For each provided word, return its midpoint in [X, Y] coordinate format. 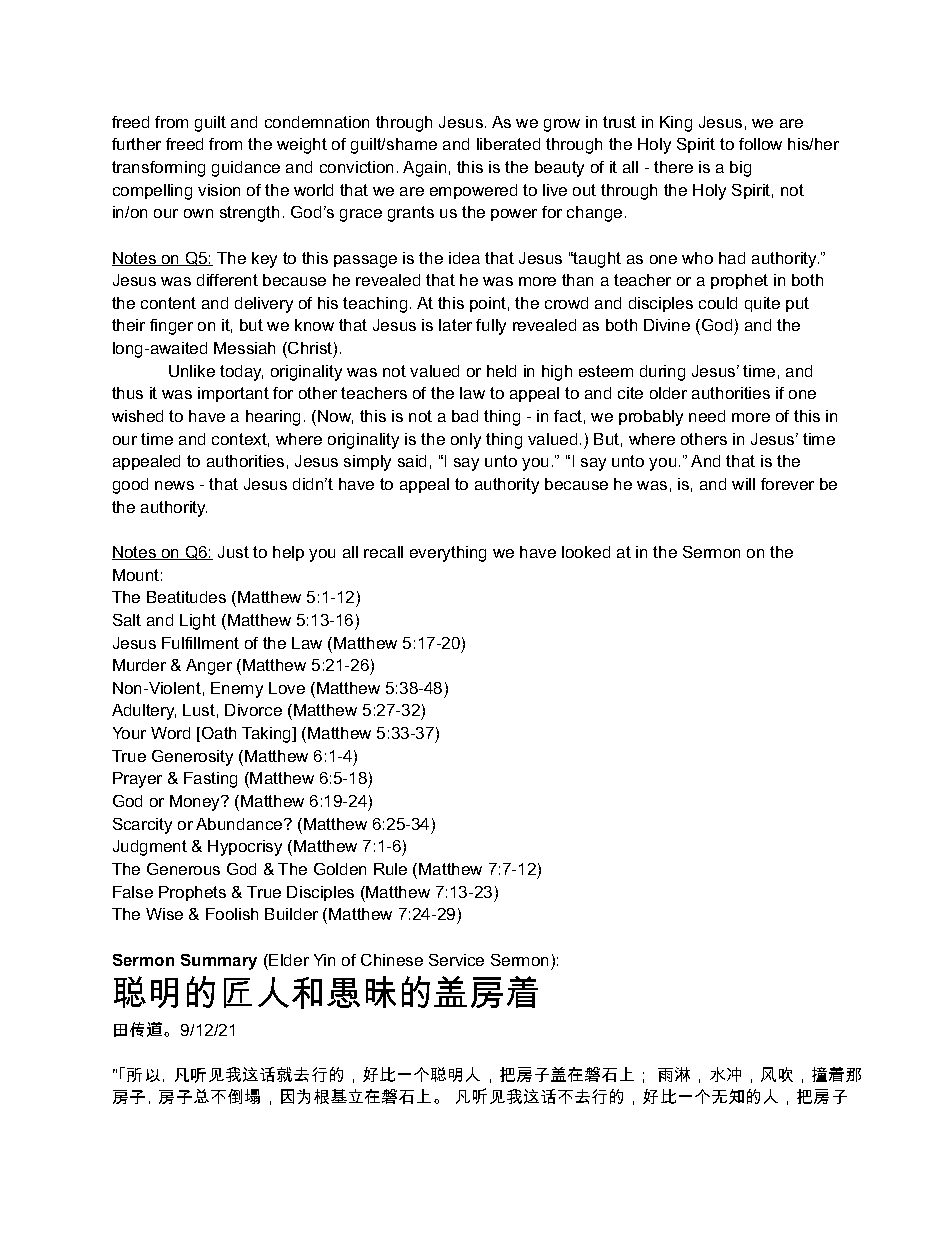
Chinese [392, 960]
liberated [508, 144]
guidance [246, 169]
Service [456, 960]
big [740, 169]
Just [233, 552]
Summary [219, 962]
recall [383, 552]
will [743, 484]
